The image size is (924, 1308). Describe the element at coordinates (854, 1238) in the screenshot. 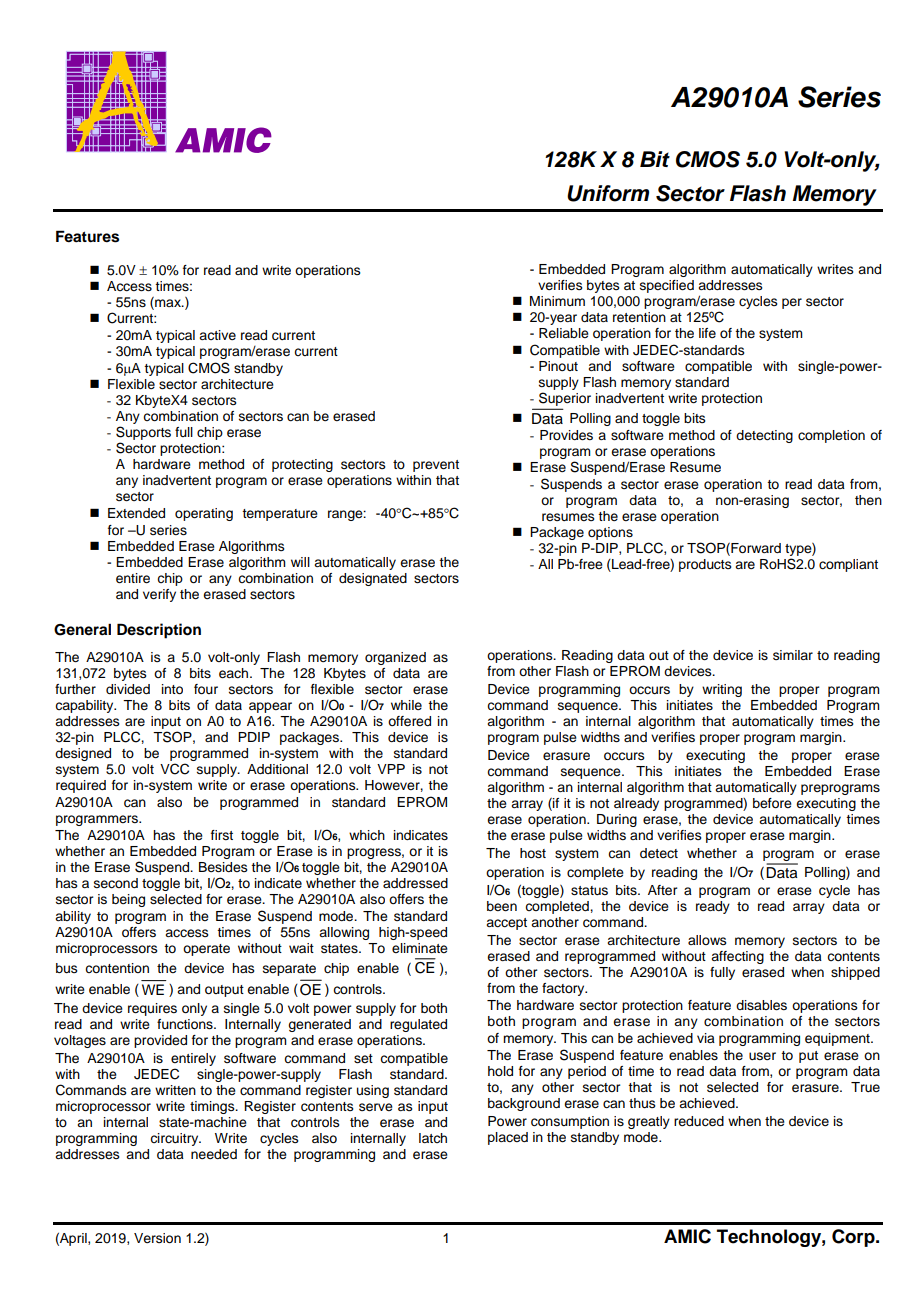

I see `Corp` at that location.
